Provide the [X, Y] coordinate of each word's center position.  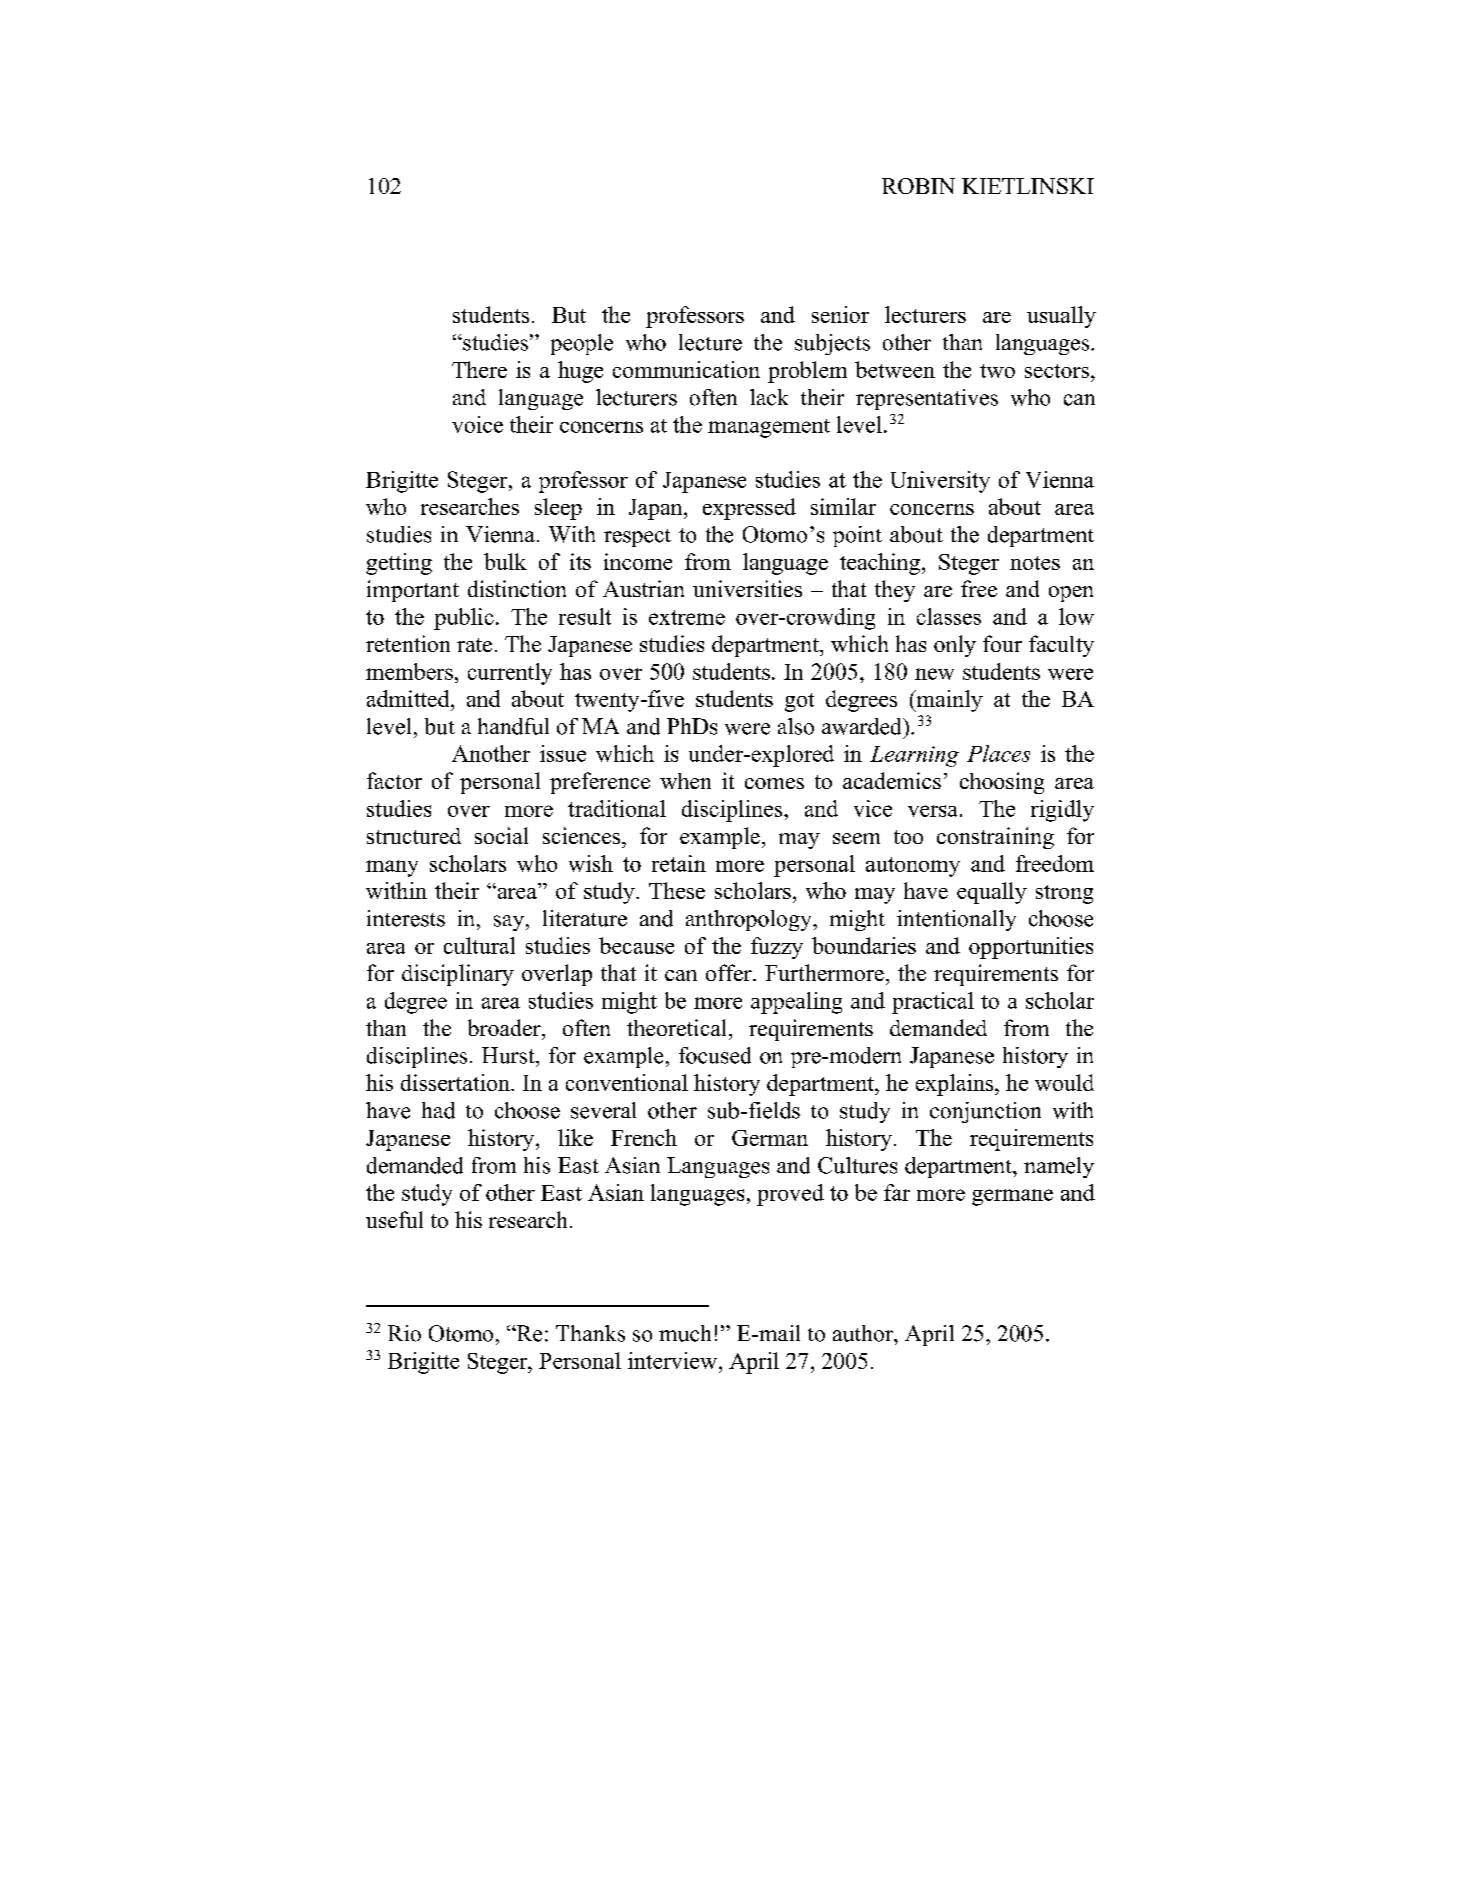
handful [513, 726]
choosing [1002, 783]
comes [774, 783]
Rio [404, 1333]
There [479, 369]
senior [840, 314]
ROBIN [918, 186]
